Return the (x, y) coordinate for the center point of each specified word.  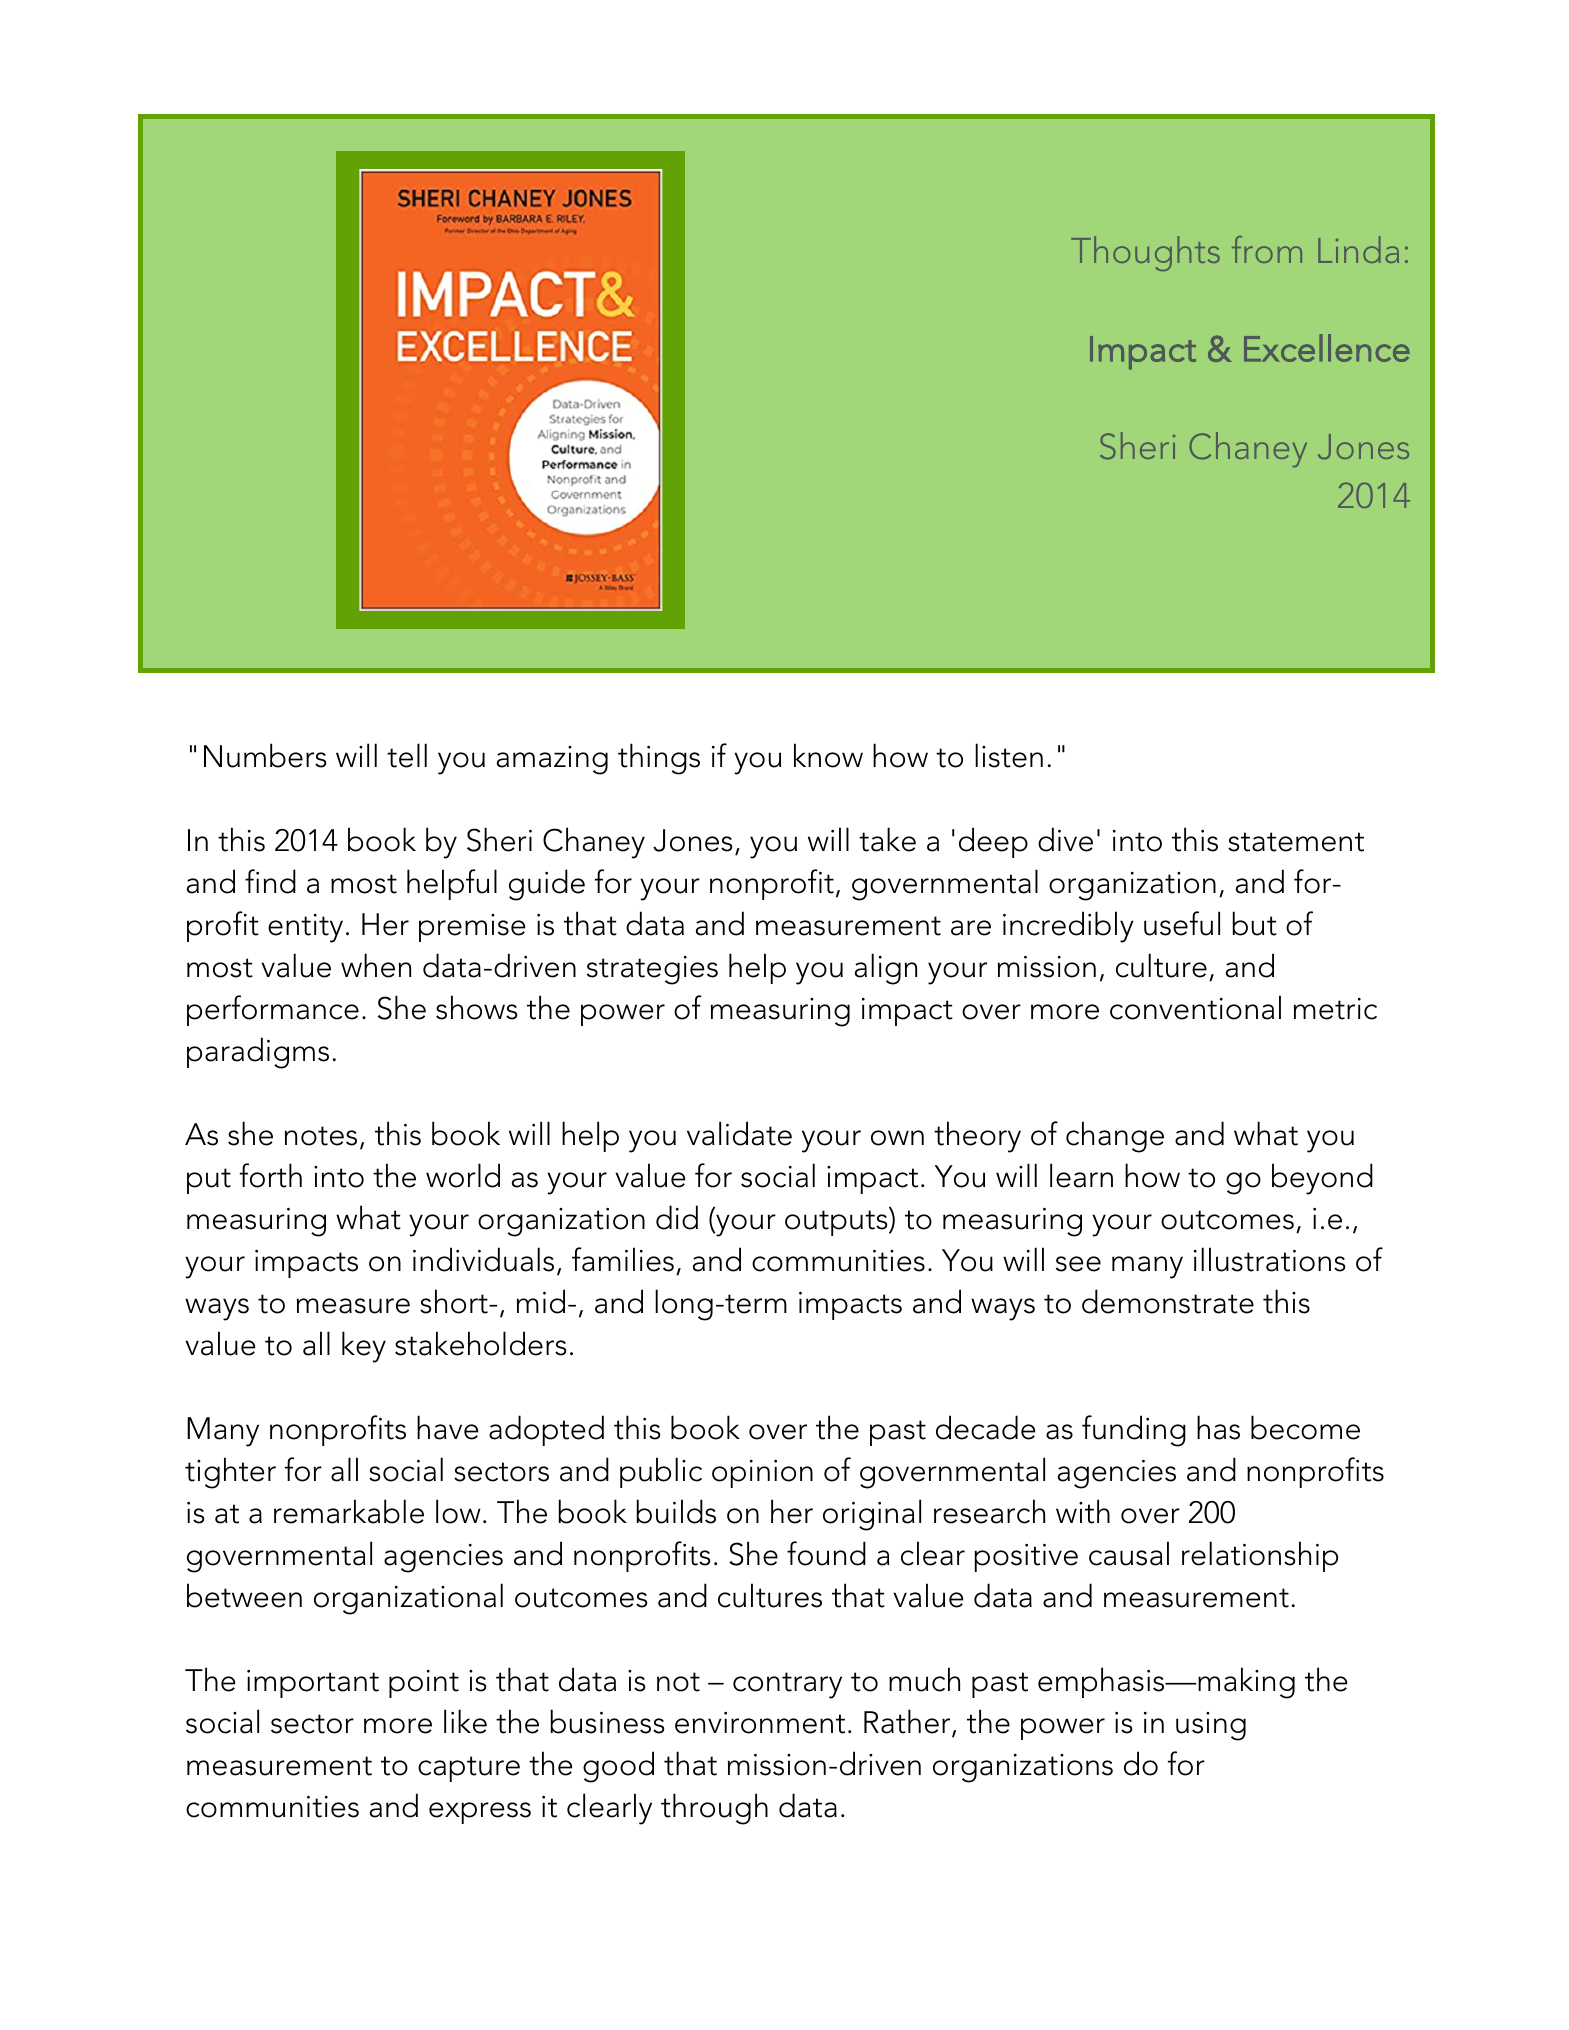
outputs (837, 1223)
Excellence (1327, 348)
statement (1296, 842)
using (1211, 1726)
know (828, 755)
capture (469, 1769)
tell (407, 755)
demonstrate (1168, 1301)
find (270, 881)
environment (760, 1723)
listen (1009, 755)
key (364, 1347)
